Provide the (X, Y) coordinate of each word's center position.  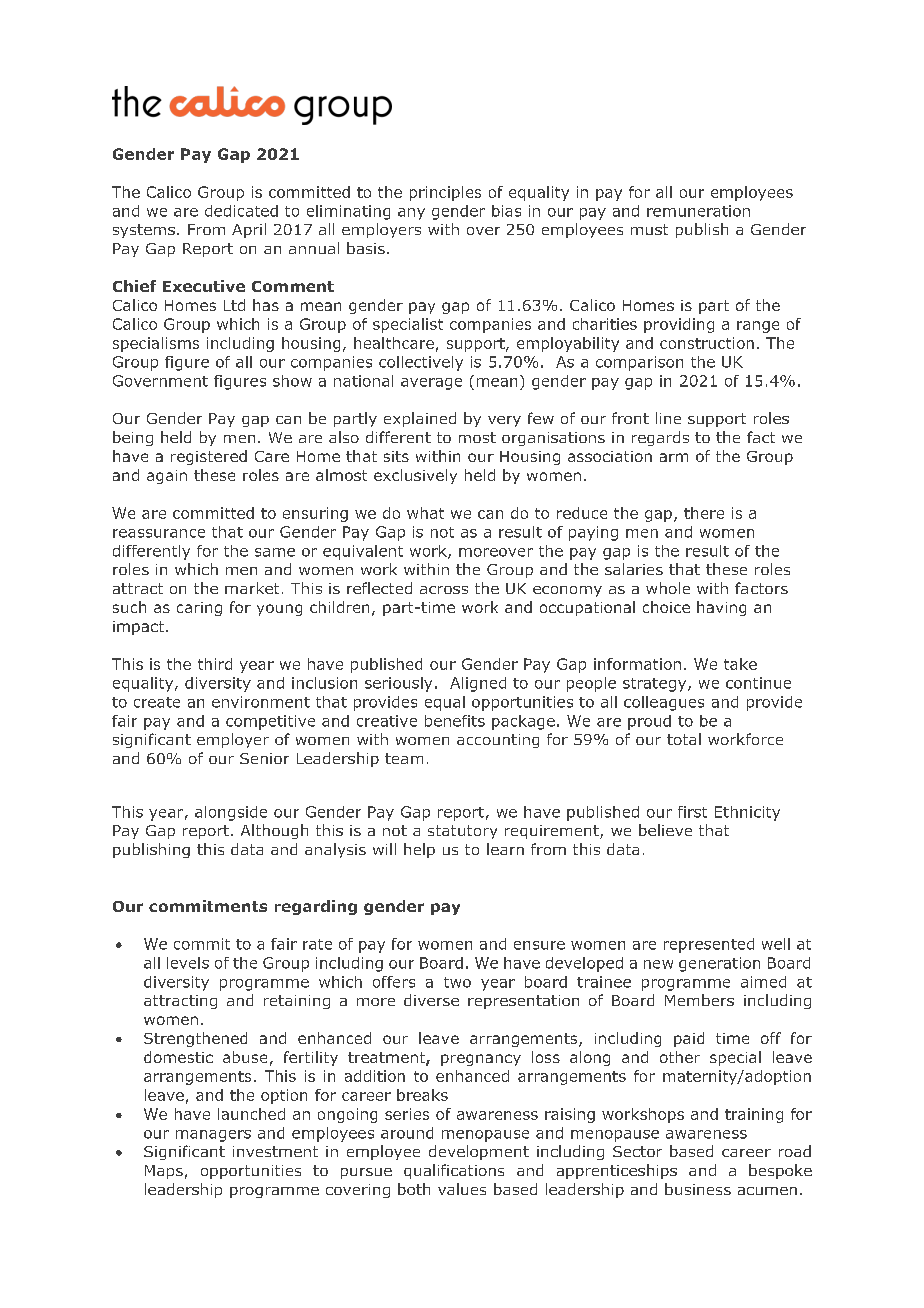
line (668, 418)
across (444, 590)
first (692, 812)
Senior (264, 758)
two (457, 982)
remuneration (698, 211)
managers (213, 1136)
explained (420, 419)
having (721, 608)
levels (188, 963)
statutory (462, 832)
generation (719, 964)
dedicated (241, 211)
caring (199, 609)
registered (209, 457)
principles (445, 193)
